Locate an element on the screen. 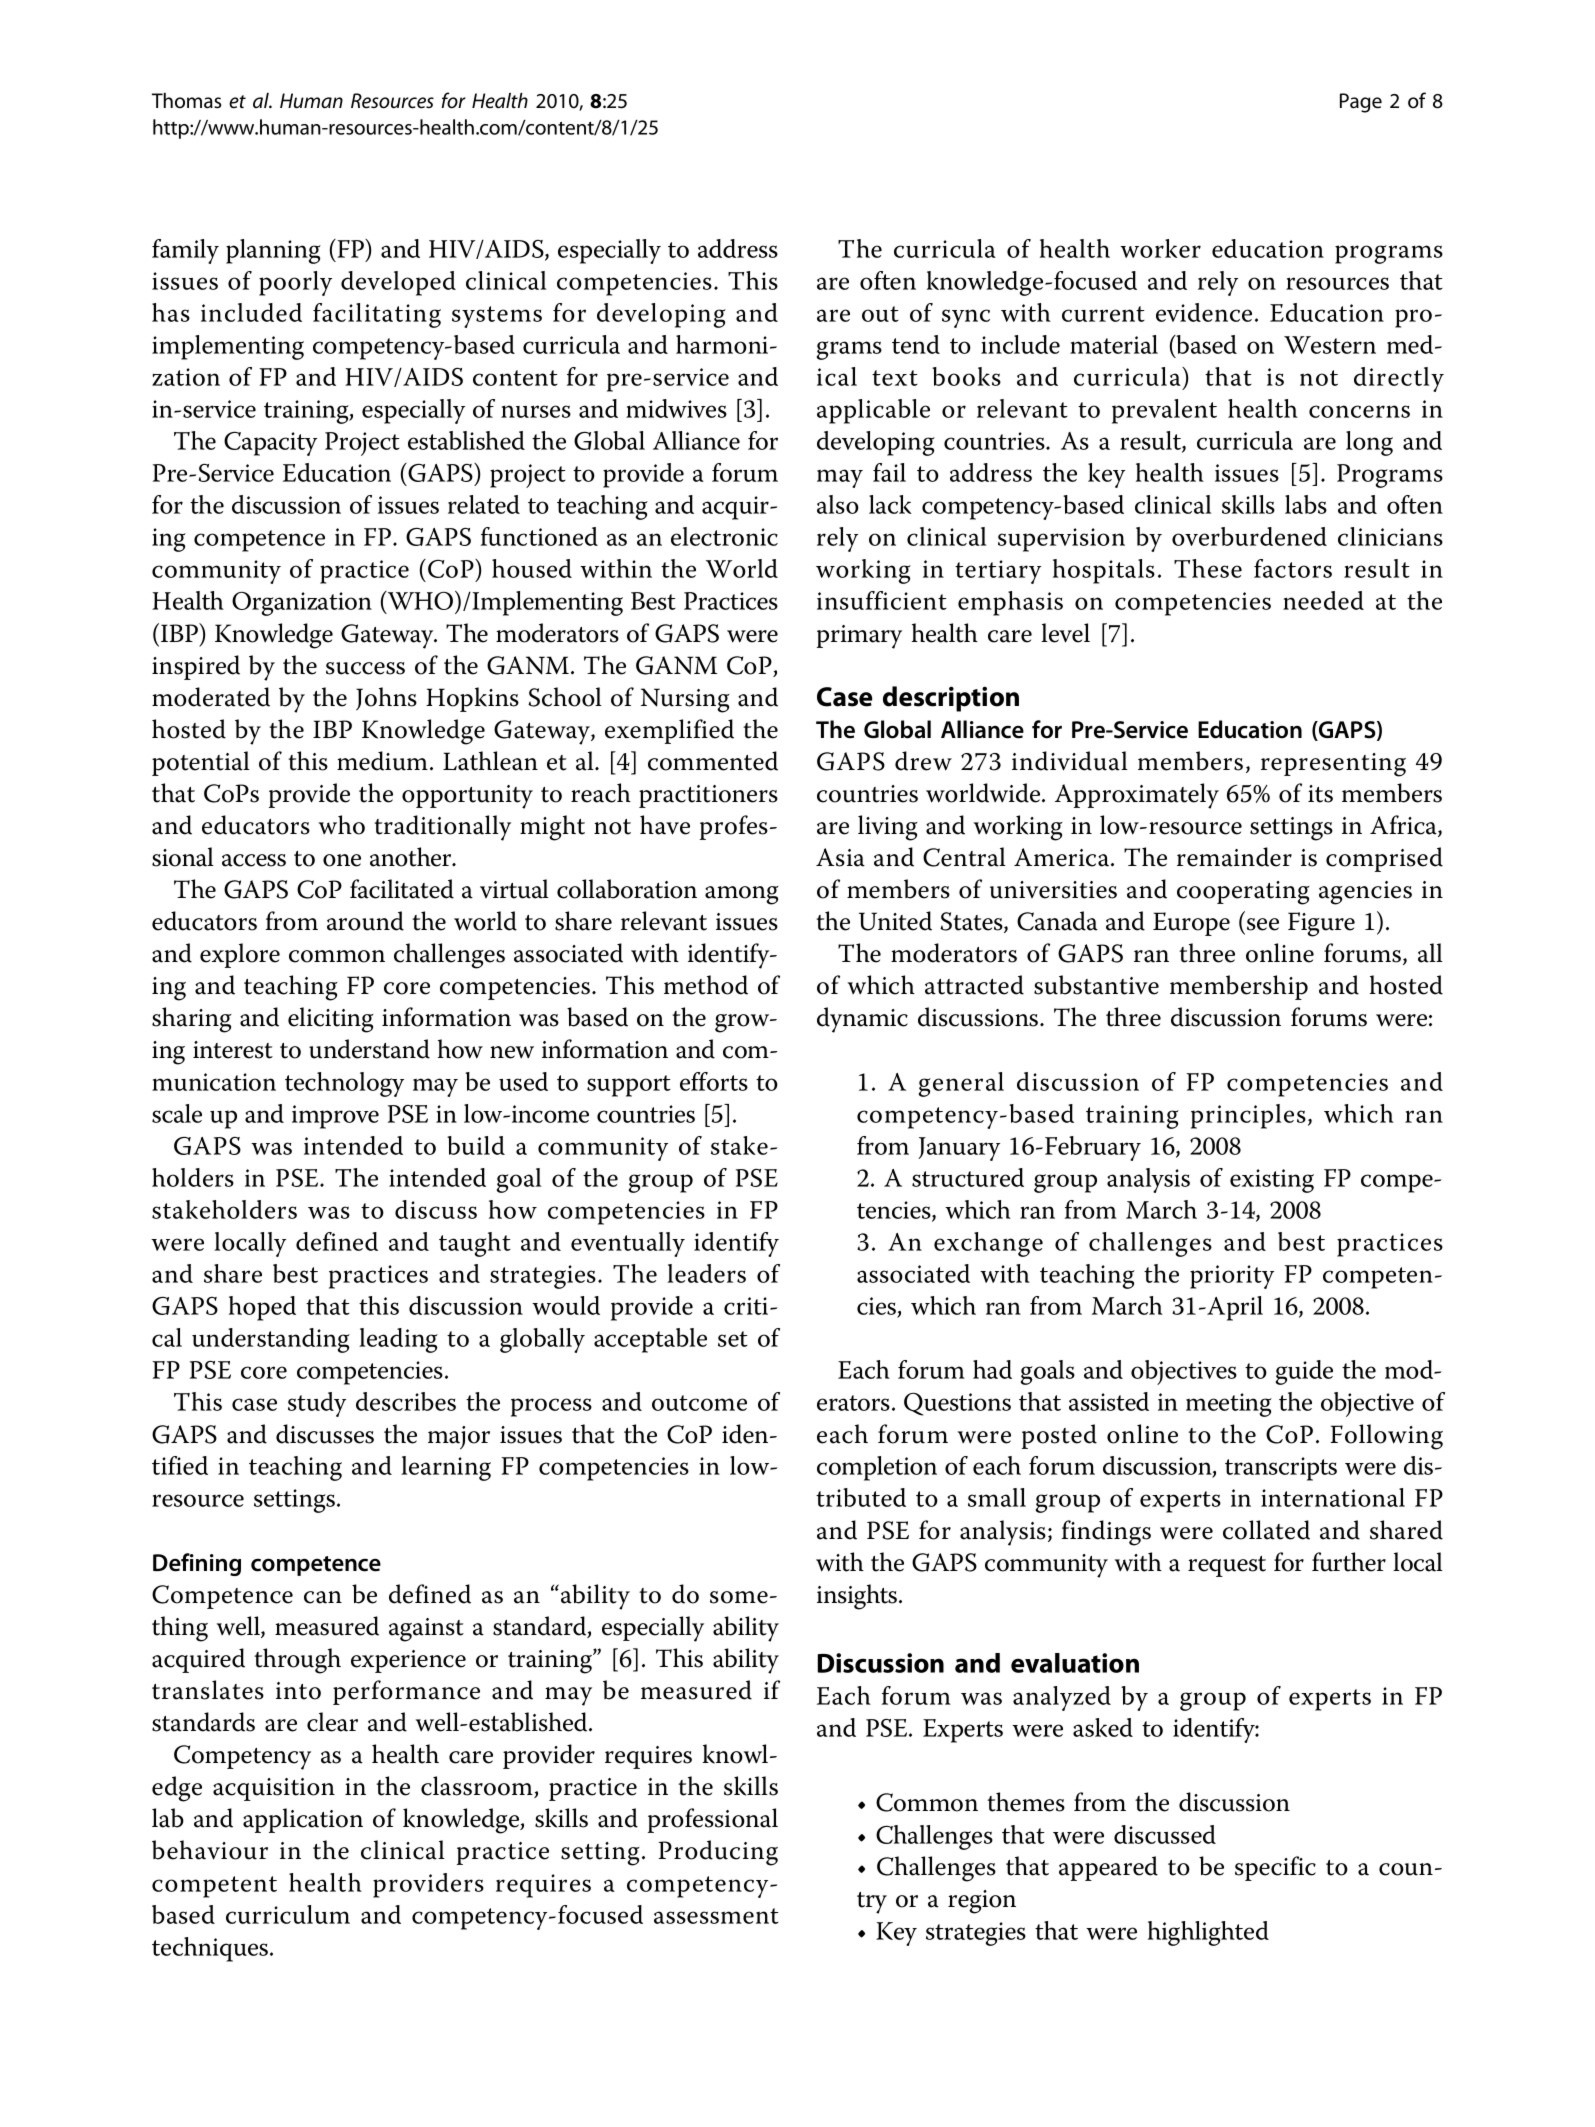  assessment is located at coordinates (716, 1916).
